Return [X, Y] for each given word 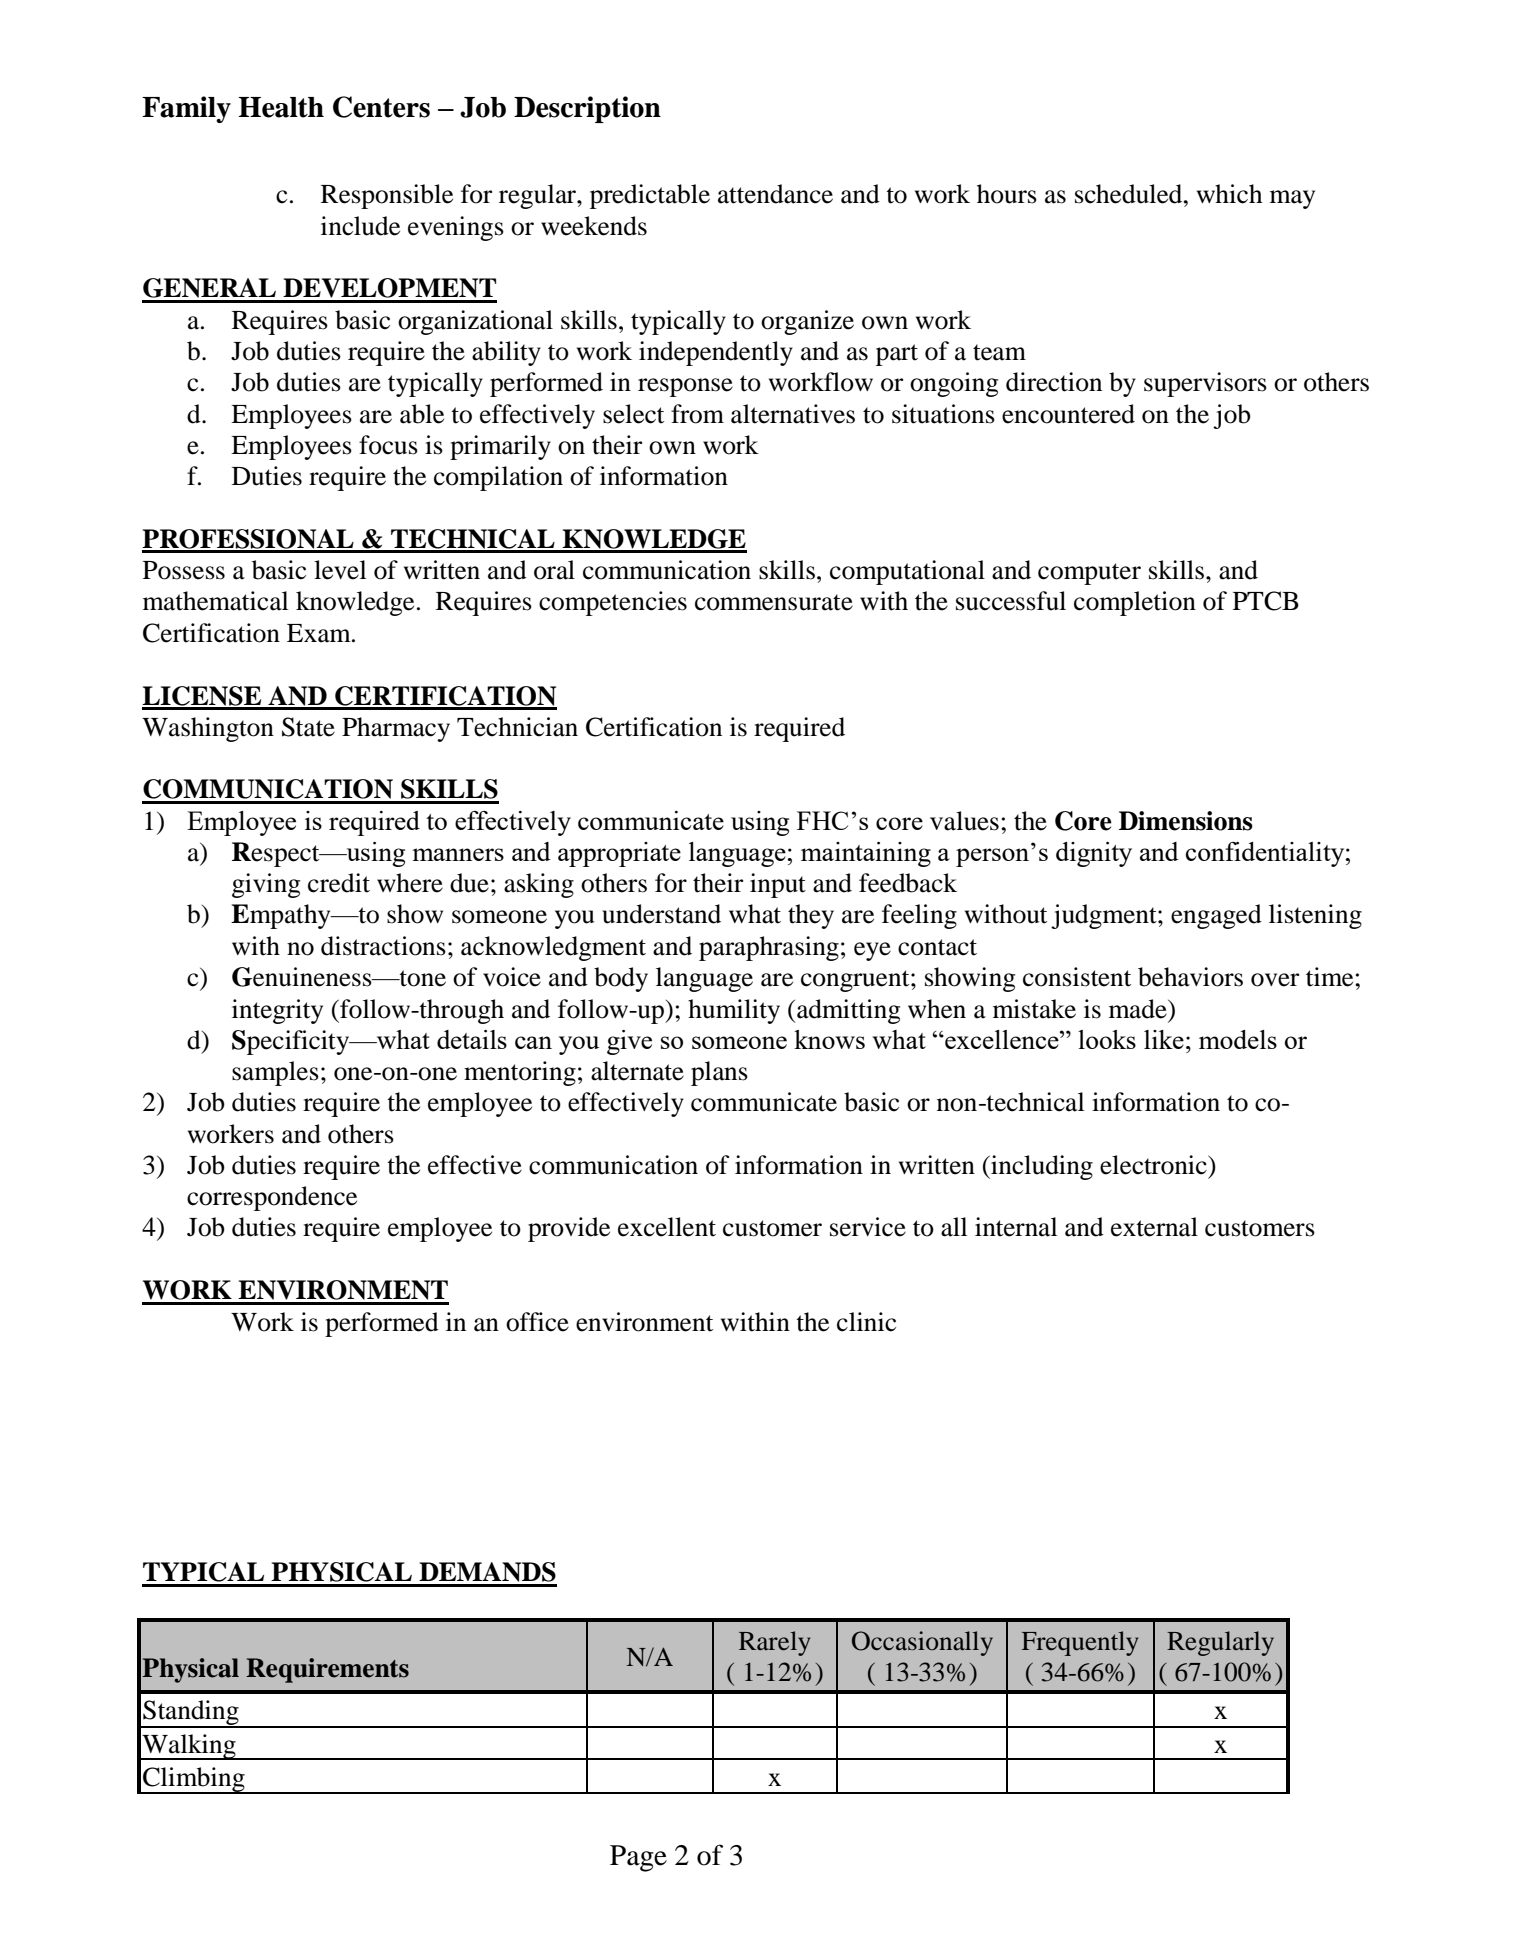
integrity [277, 1011]
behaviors [1190, 977]
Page [638, 1858]
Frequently [1080, 1643]
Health [281, 107]
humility [734, 1011]
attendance [775, 194]
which [1229, 194]
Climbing [194, 1780]
